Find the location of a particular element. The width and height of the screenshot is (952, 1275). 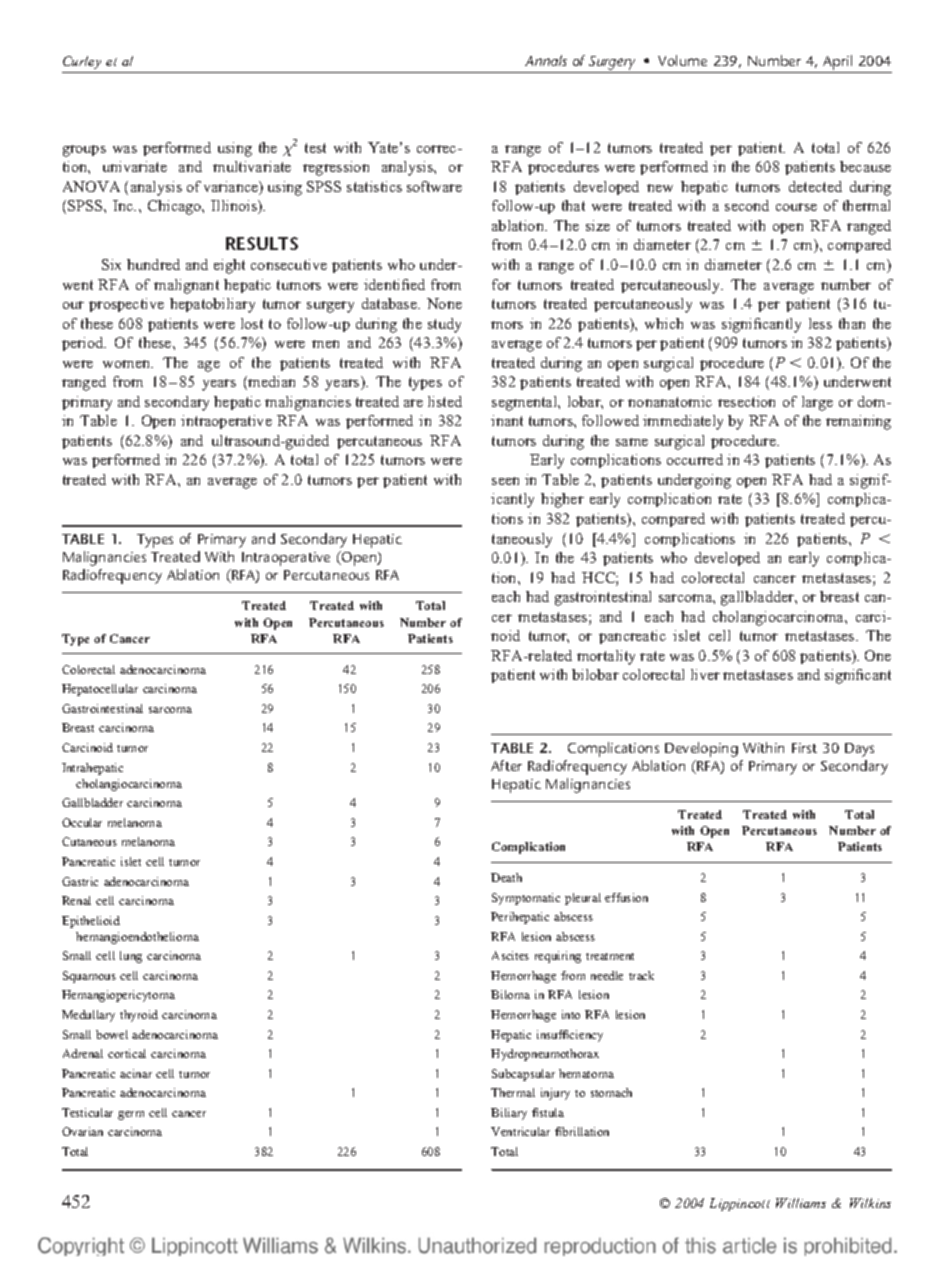

mortality is located at coordinates (606, 657).
